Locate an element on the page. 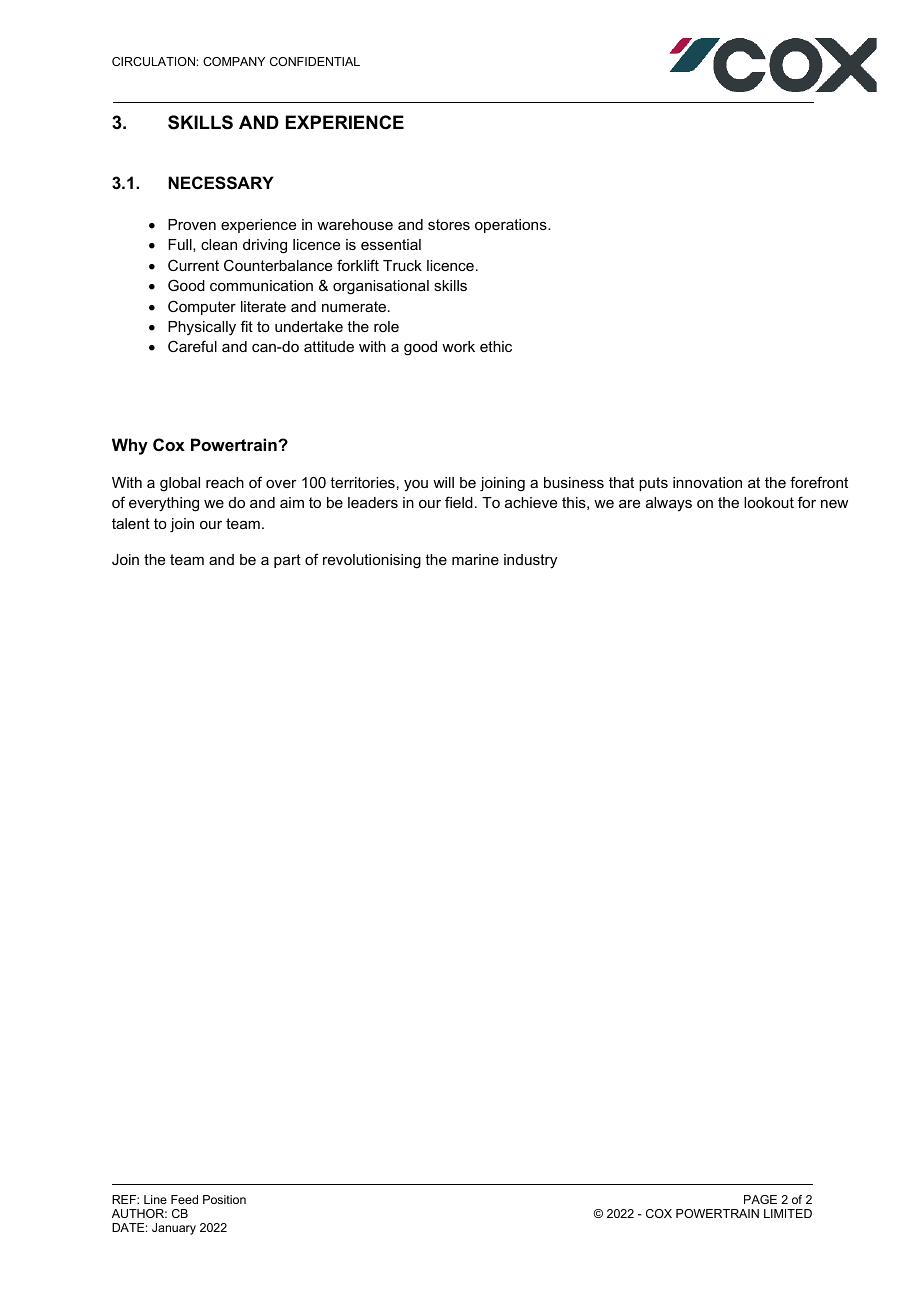 Image resolution: width=924 pixels, height=1308 pixels. part is located at coordinates (287, 561).
